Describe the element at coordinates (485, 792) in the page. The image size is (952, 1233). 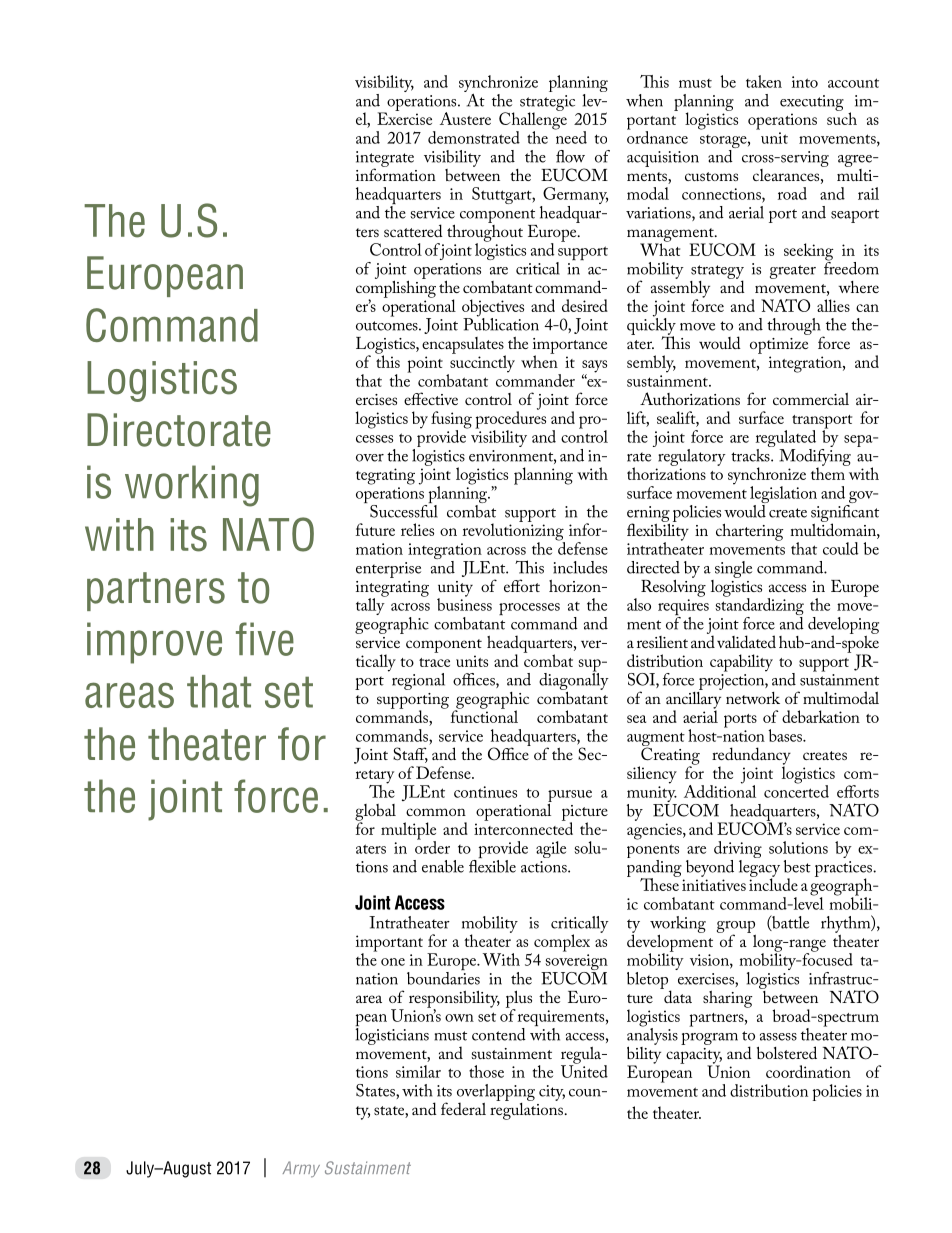
I see `continues` at that location.
